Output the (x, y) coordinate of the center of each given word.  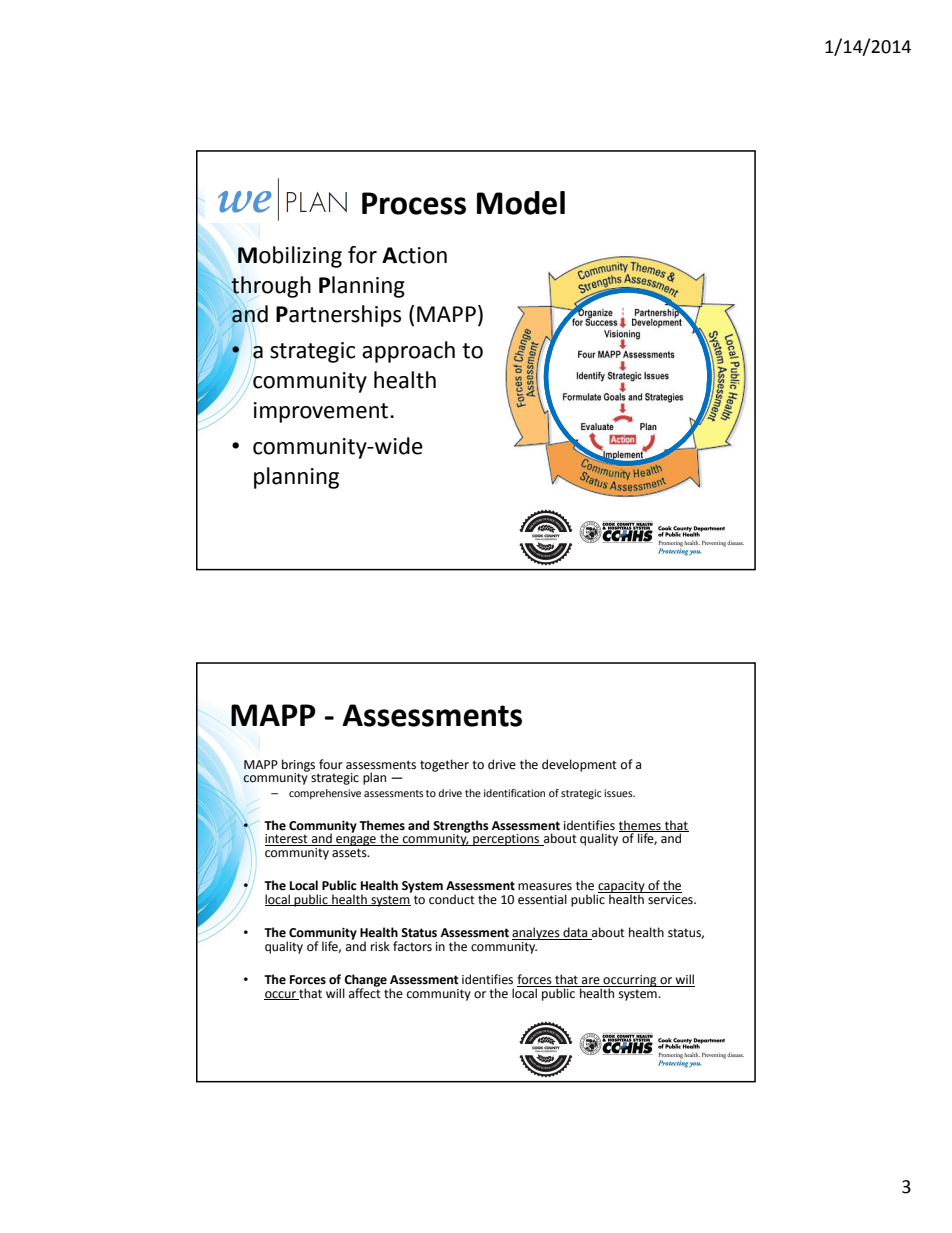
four (331, 764)
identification (514, 793)
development (579, 765)
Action (414, 255)
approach (408, 352)
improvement (322, 412)
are (591, 982)
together (444, 765)
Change (365, 981)
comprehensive (325, 794)
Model (521, 203)
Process (414, 203)
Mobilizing (290, 257)
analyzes (537, 933)
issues (619, 793)
